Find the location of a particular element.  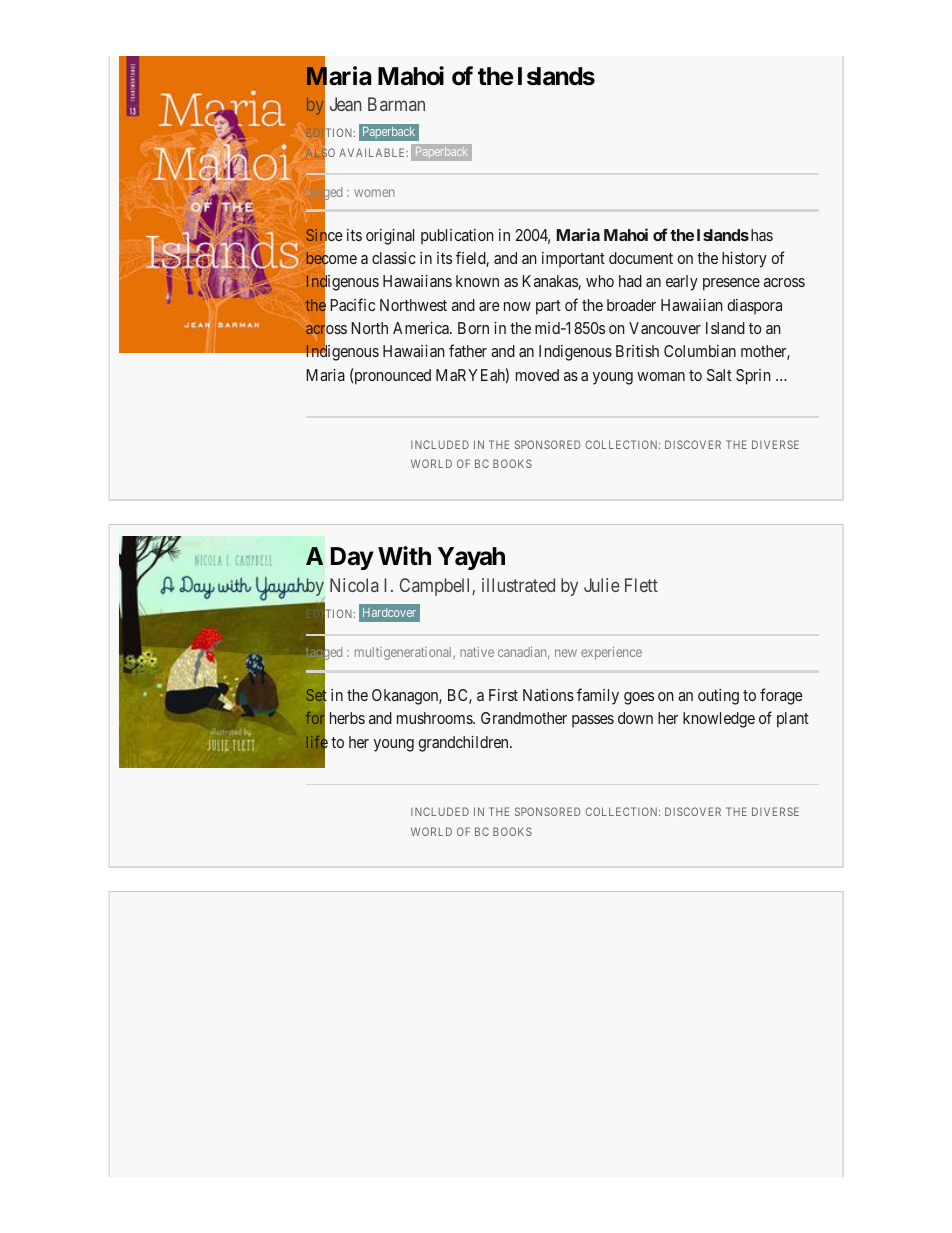

Salt is located at coordinates (719, 375).
